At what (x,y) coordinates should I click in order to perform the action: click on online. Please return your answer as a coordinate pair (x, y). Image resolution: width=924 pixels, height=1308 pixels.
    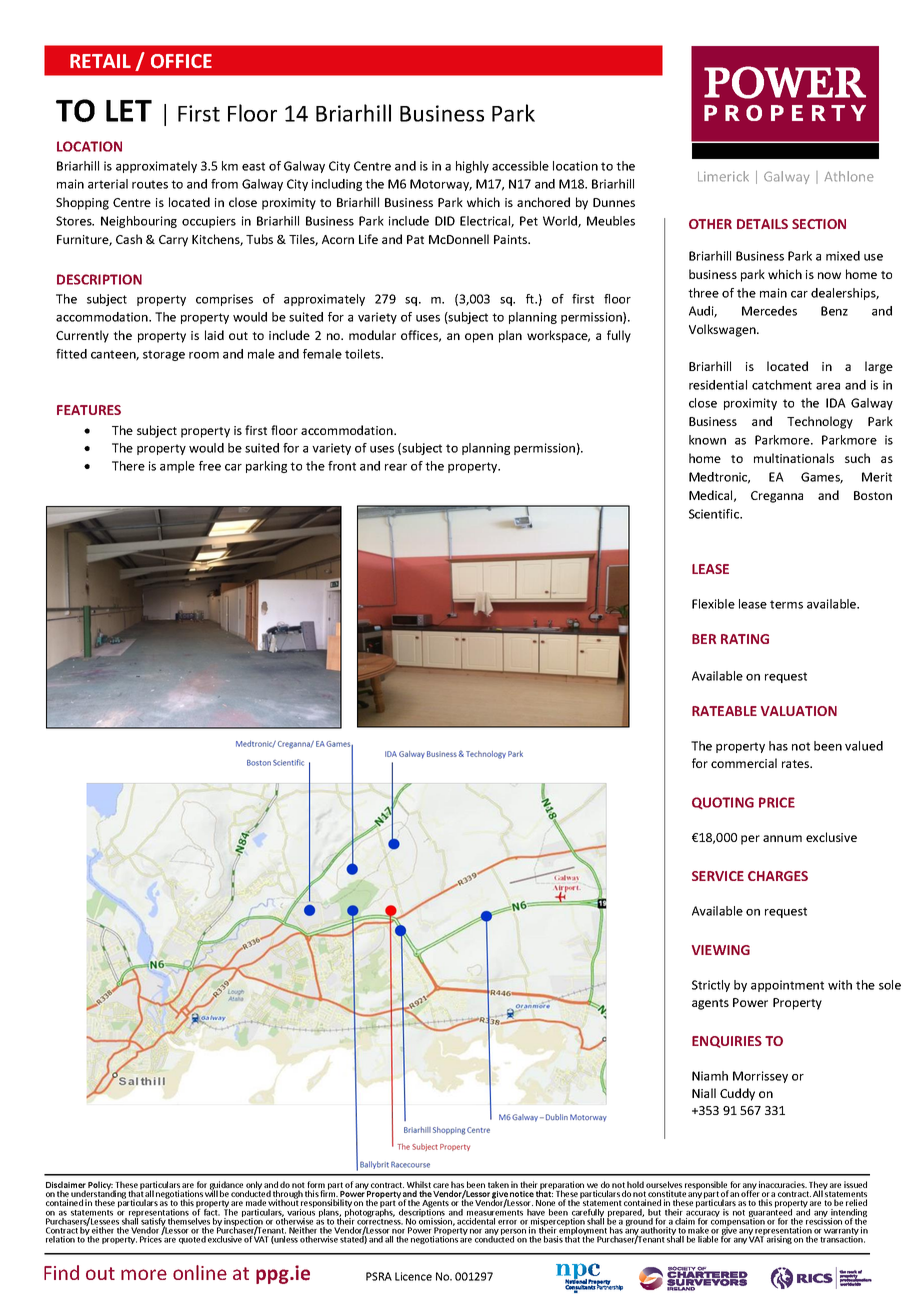
    Looking at the image, I should click on (200, 1272).
